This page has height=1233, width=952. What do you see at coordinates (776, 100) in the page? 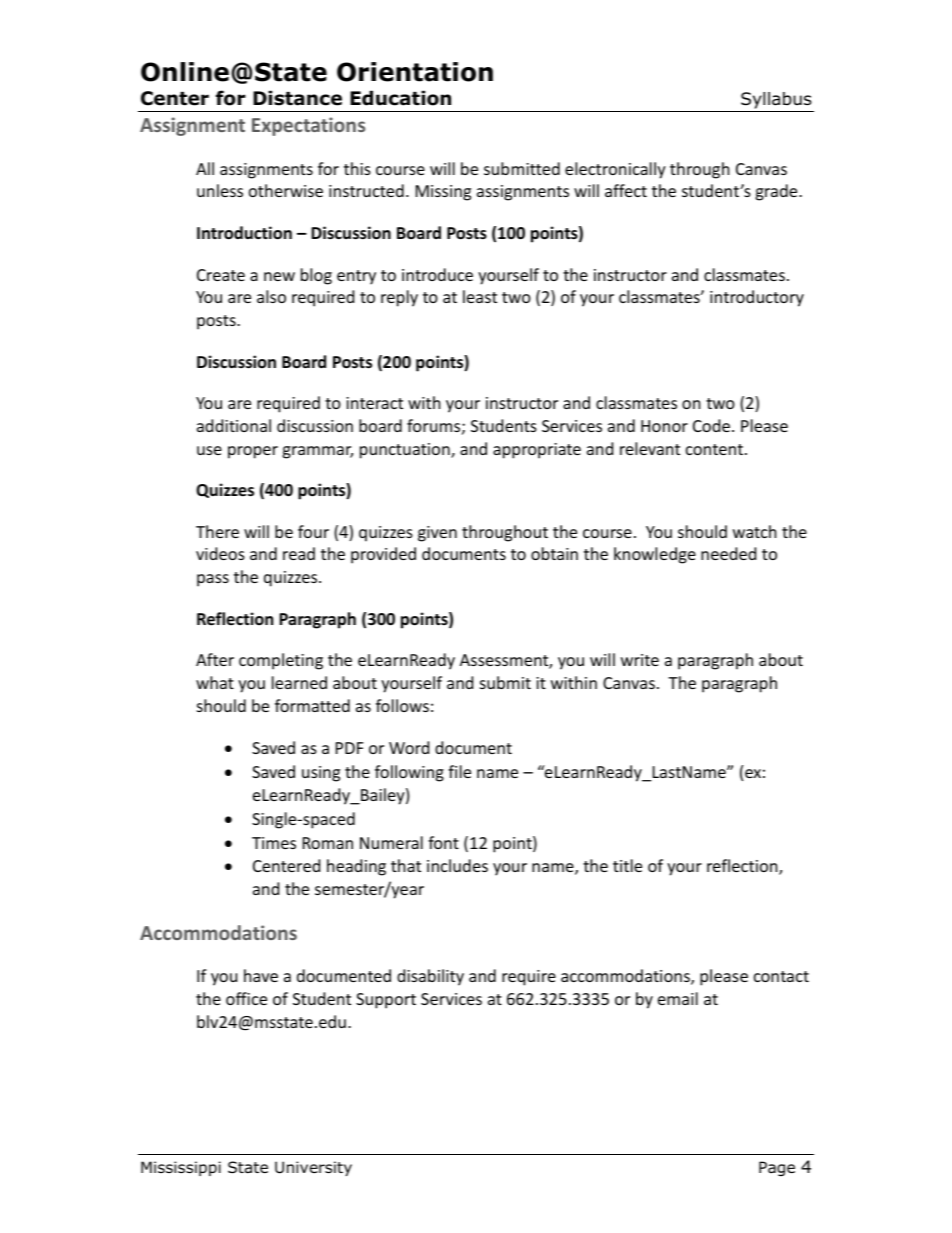
I see `Syllabus` at bounding box center [776, 100].
